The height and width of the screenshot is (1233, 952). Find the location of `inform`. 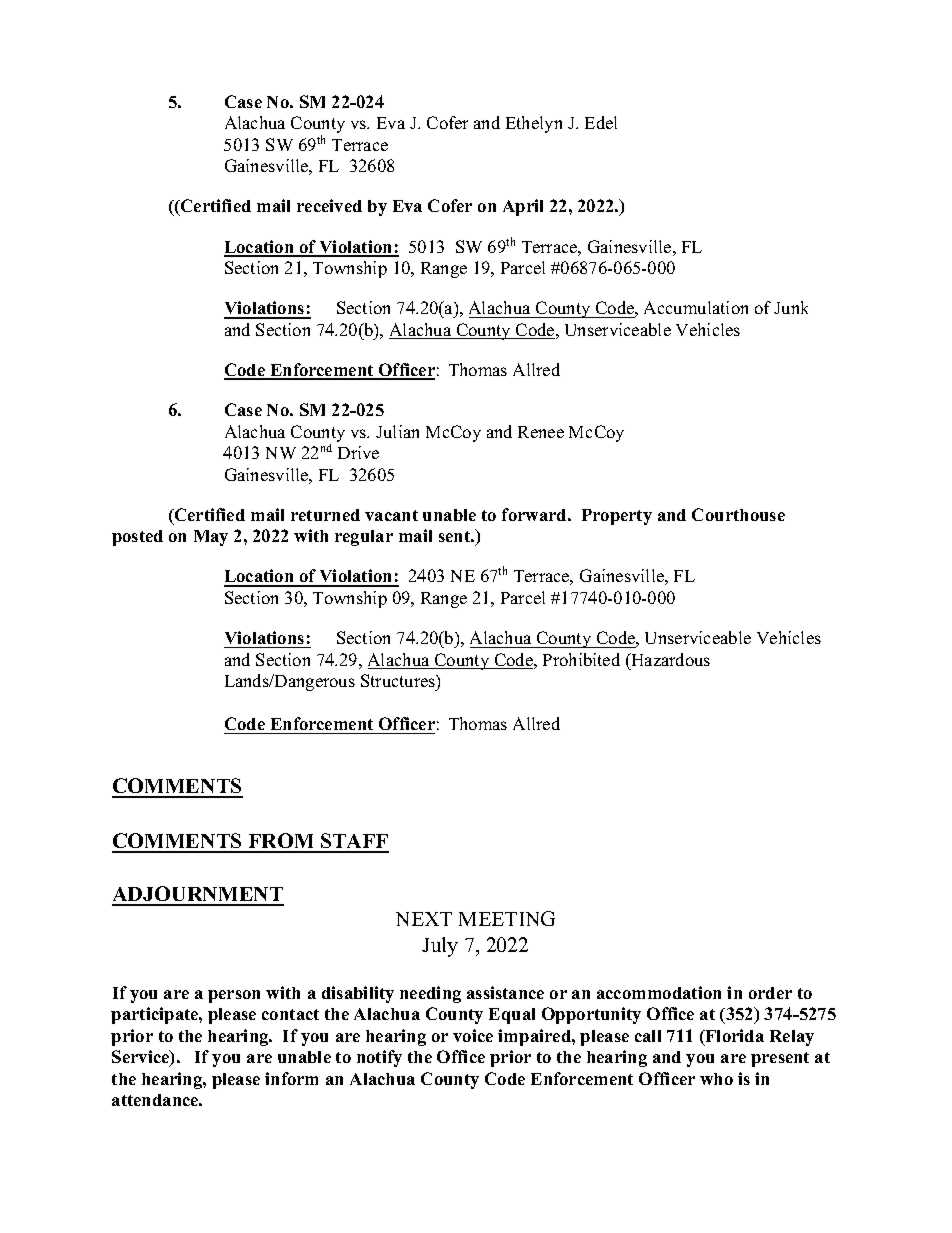

inform is located at coordinates (291, 1078).
